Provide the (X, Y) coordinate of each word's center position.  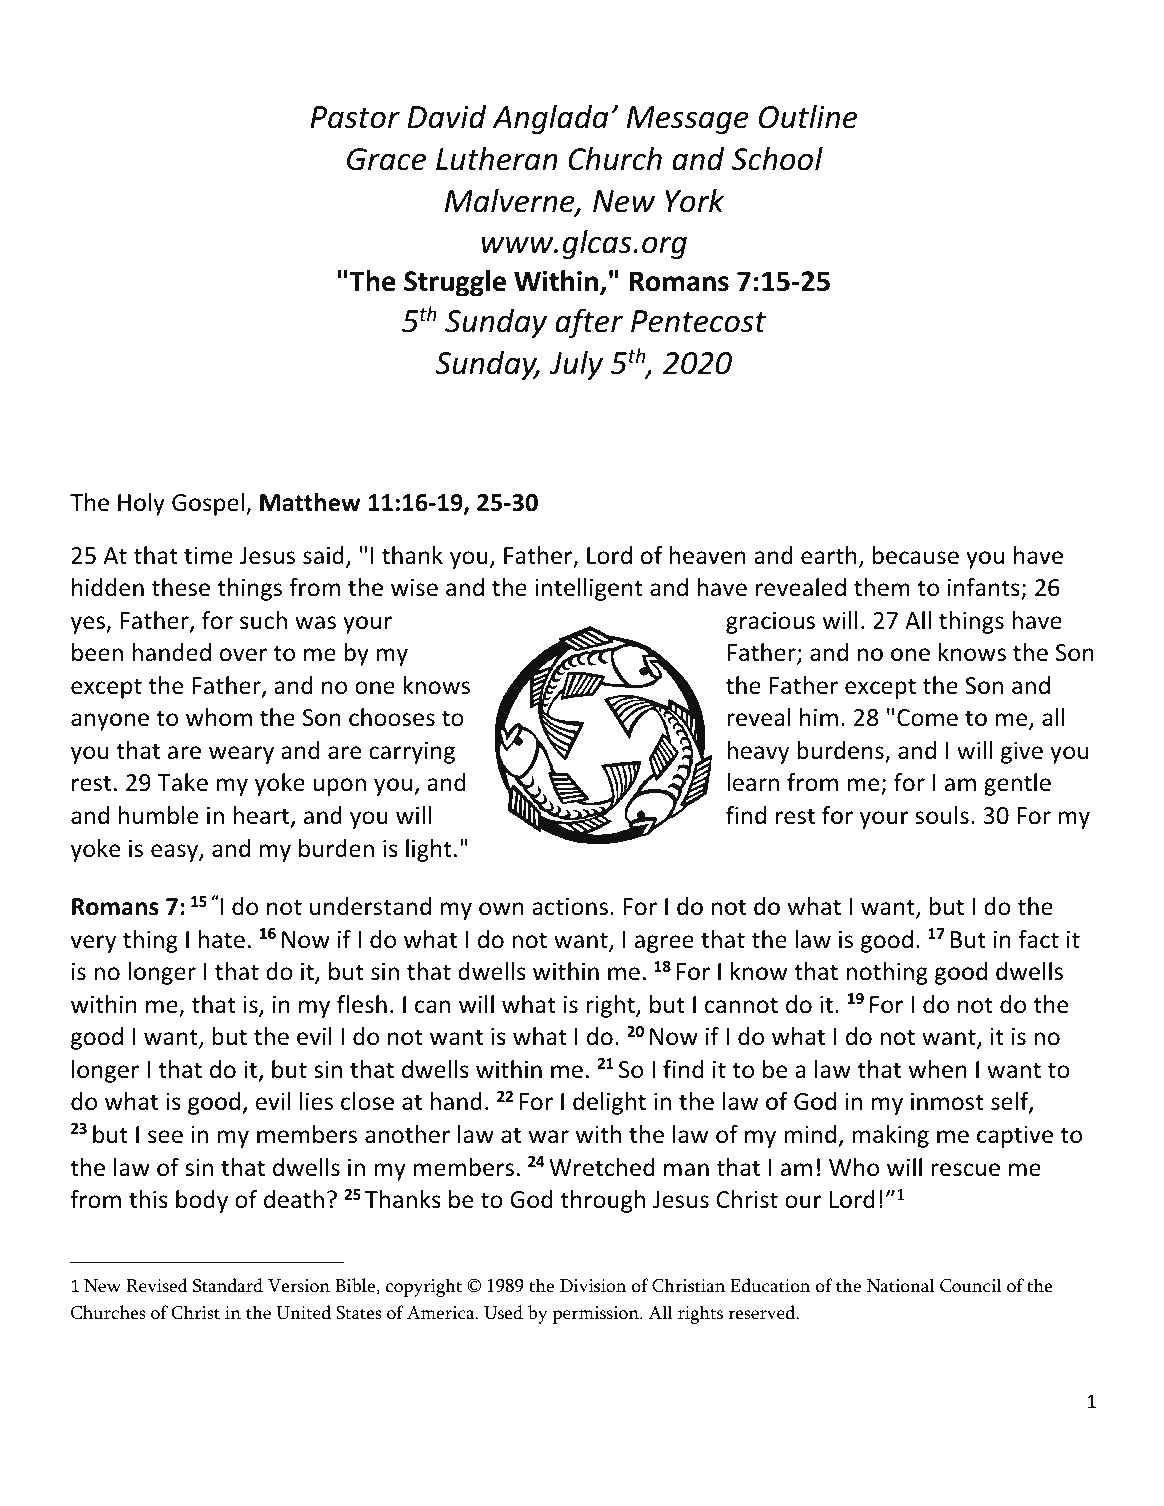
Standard (228, 1285)
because (916, 555)
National (901, 1285)
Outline (808, 116)
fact (1038, 939)
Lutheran (497, 158)
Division (593, 1286)
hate (222, 939)
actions (570, 907)
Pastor (355, 117)
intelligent (589, 589)
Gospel (208, 504)
